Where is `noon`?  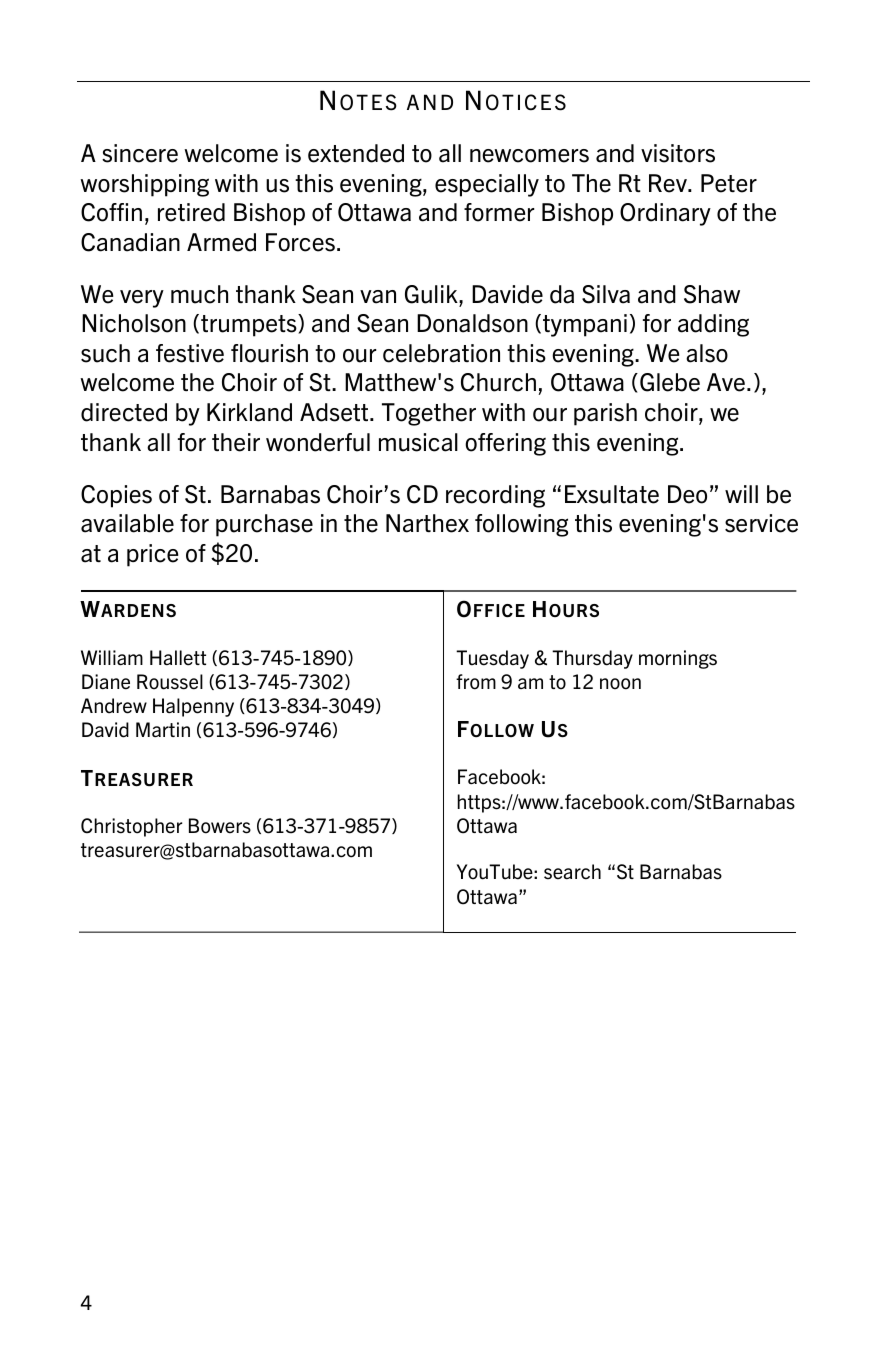 noon is located at coordinates (620, 684).
